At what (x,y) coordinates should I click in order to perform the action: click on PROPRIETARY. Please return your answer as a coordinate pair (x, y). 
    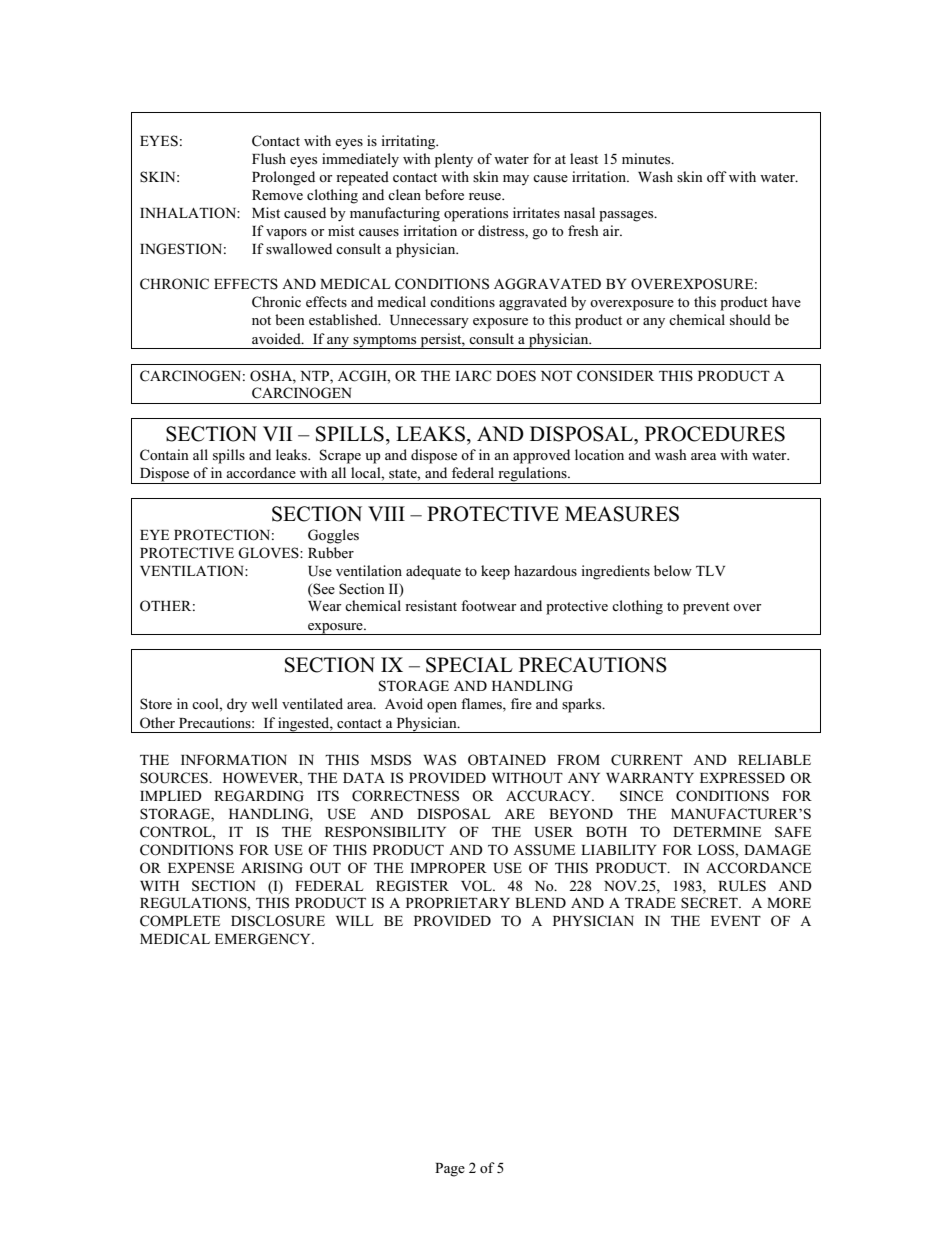
    Looking at the image, I should click on (458, 903).
